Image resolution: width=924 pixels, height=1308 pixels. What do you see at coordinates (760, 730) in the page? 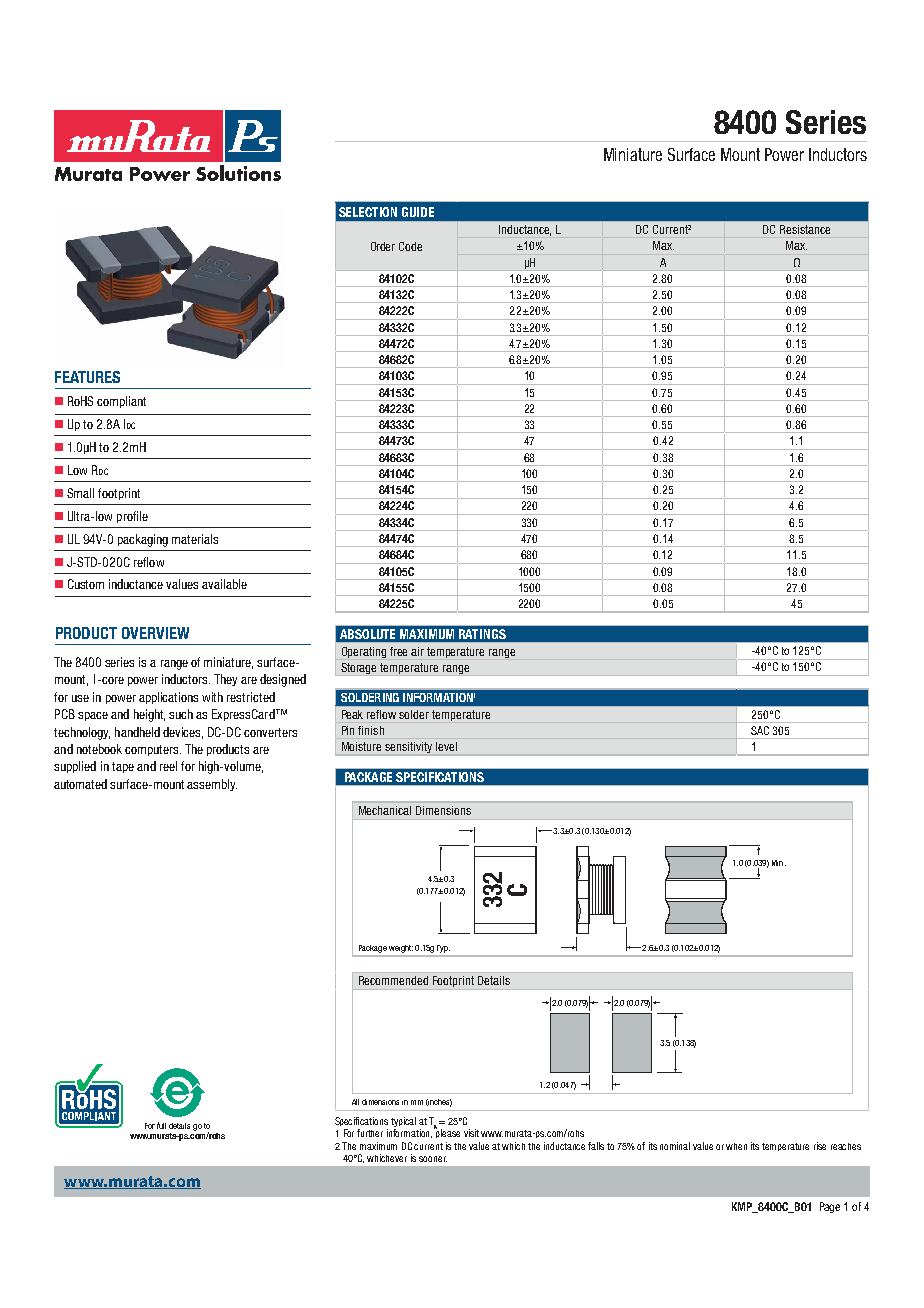
I see `SAC` at bounding box center [760, 730].
